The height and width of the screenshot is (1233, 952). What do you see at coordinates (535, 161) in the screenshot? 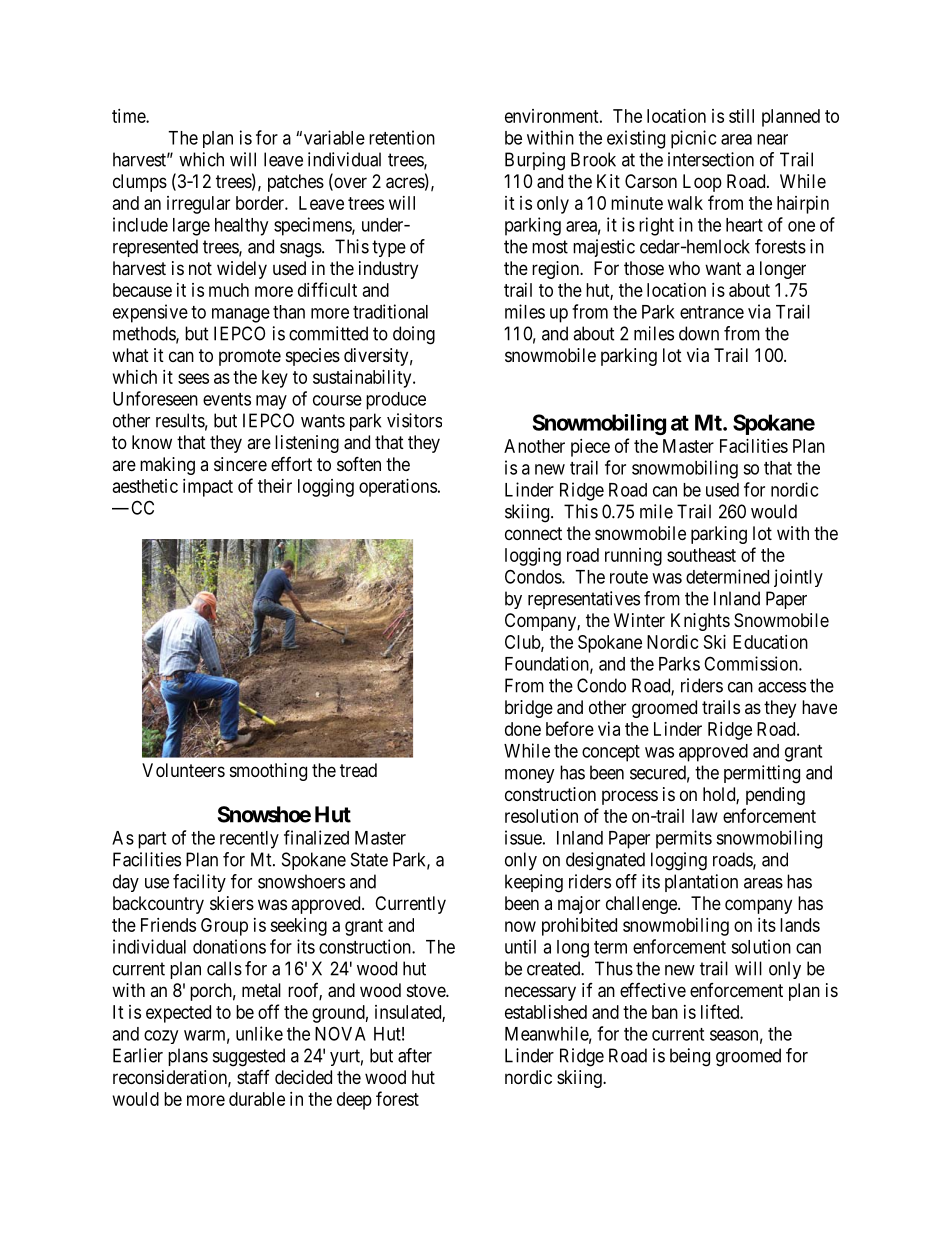
I see `Burping` at bounding box center [535, 161].
